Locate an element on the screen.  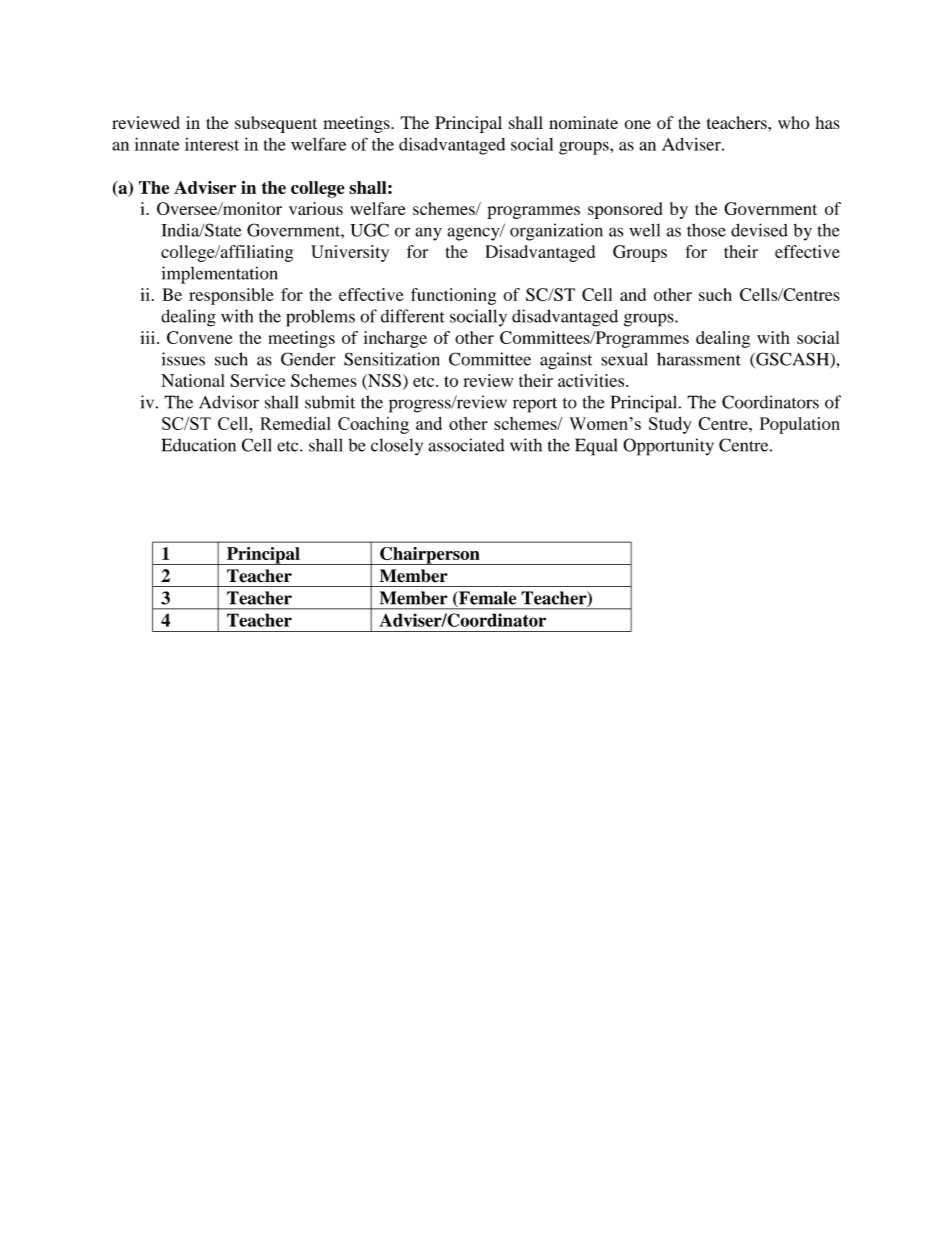
Education is located at coordinates (199, 445).
